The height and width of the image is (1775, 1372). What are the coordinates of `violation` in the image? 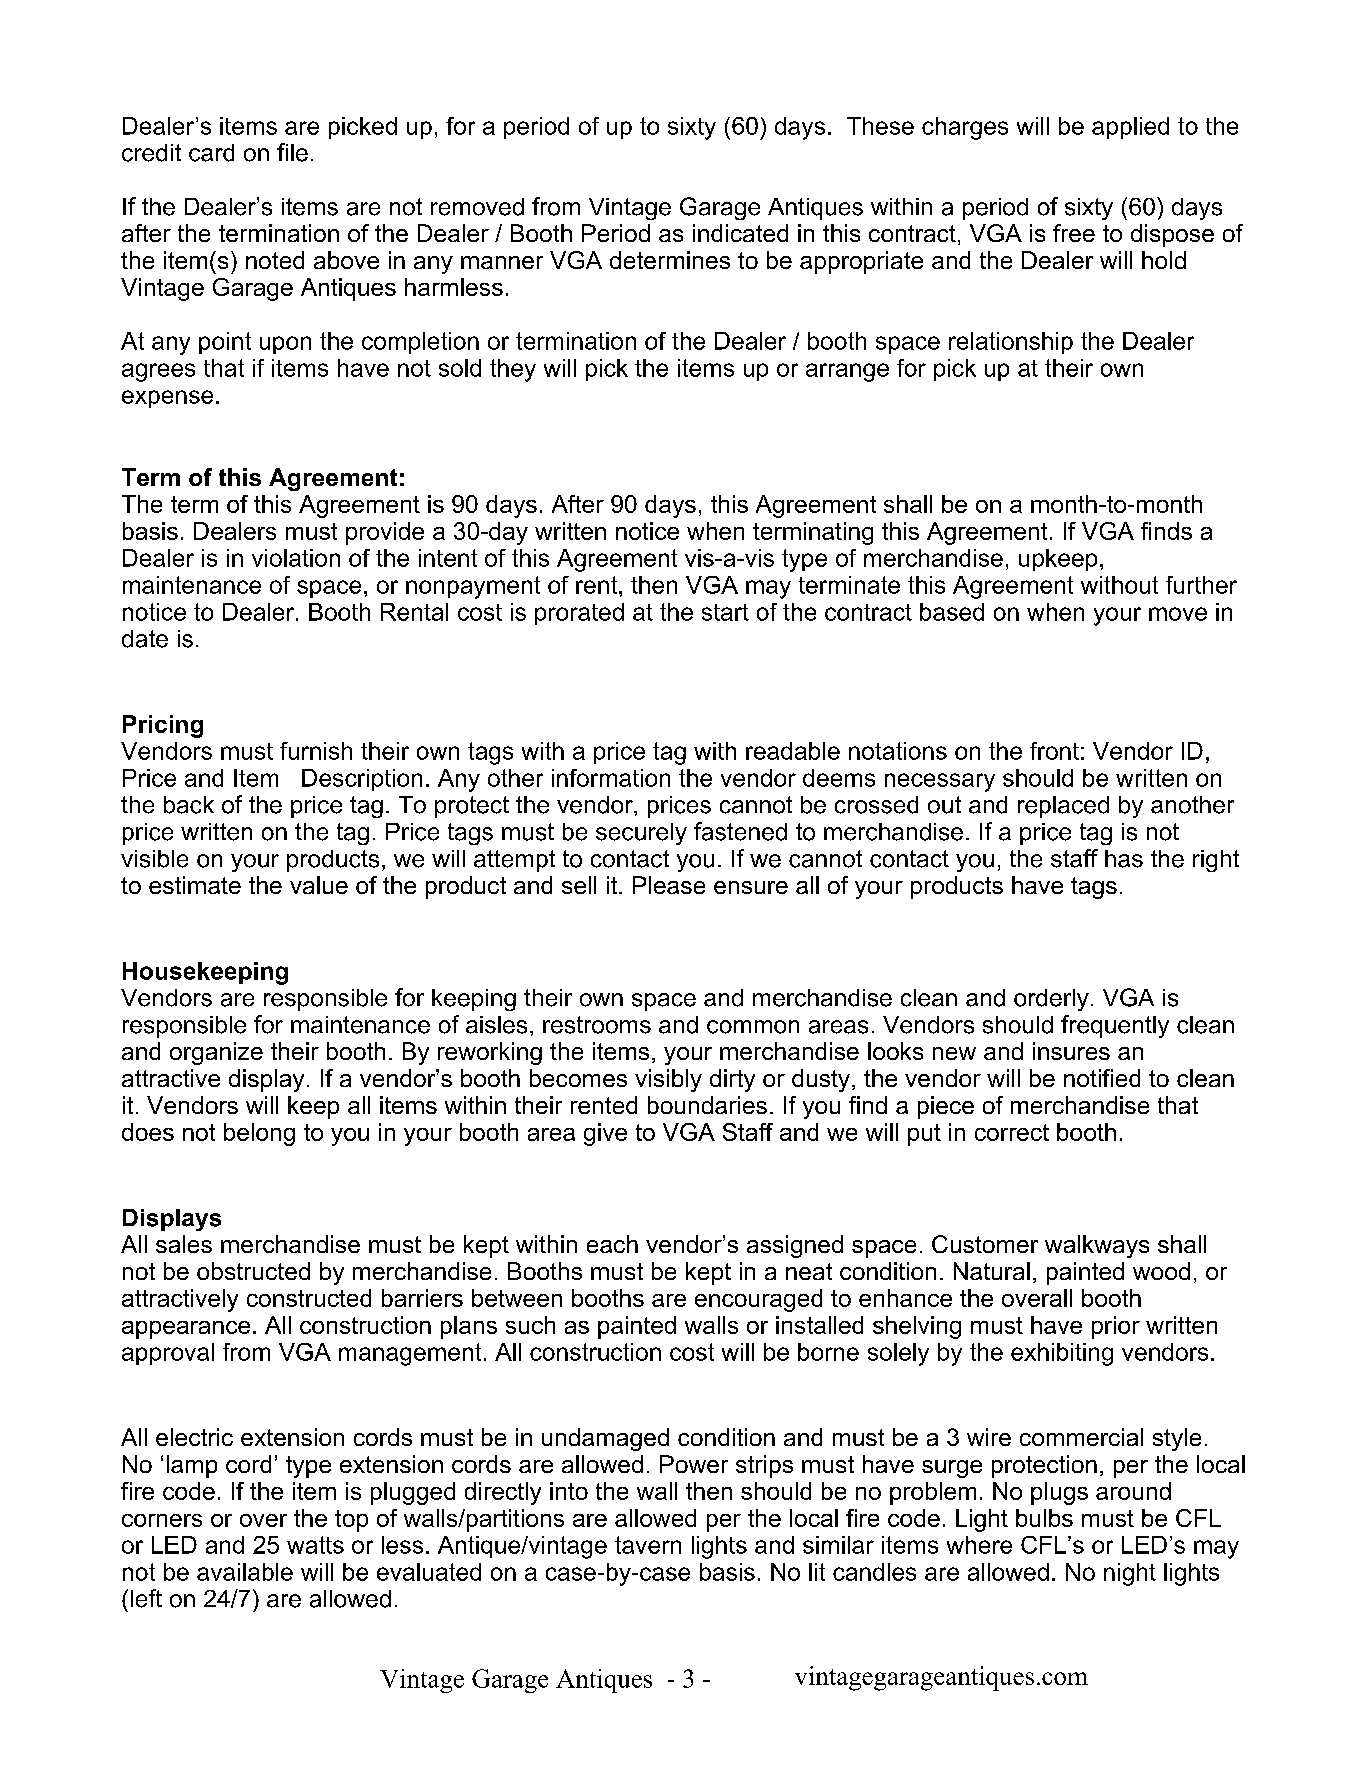 It's located at (296, 558).
